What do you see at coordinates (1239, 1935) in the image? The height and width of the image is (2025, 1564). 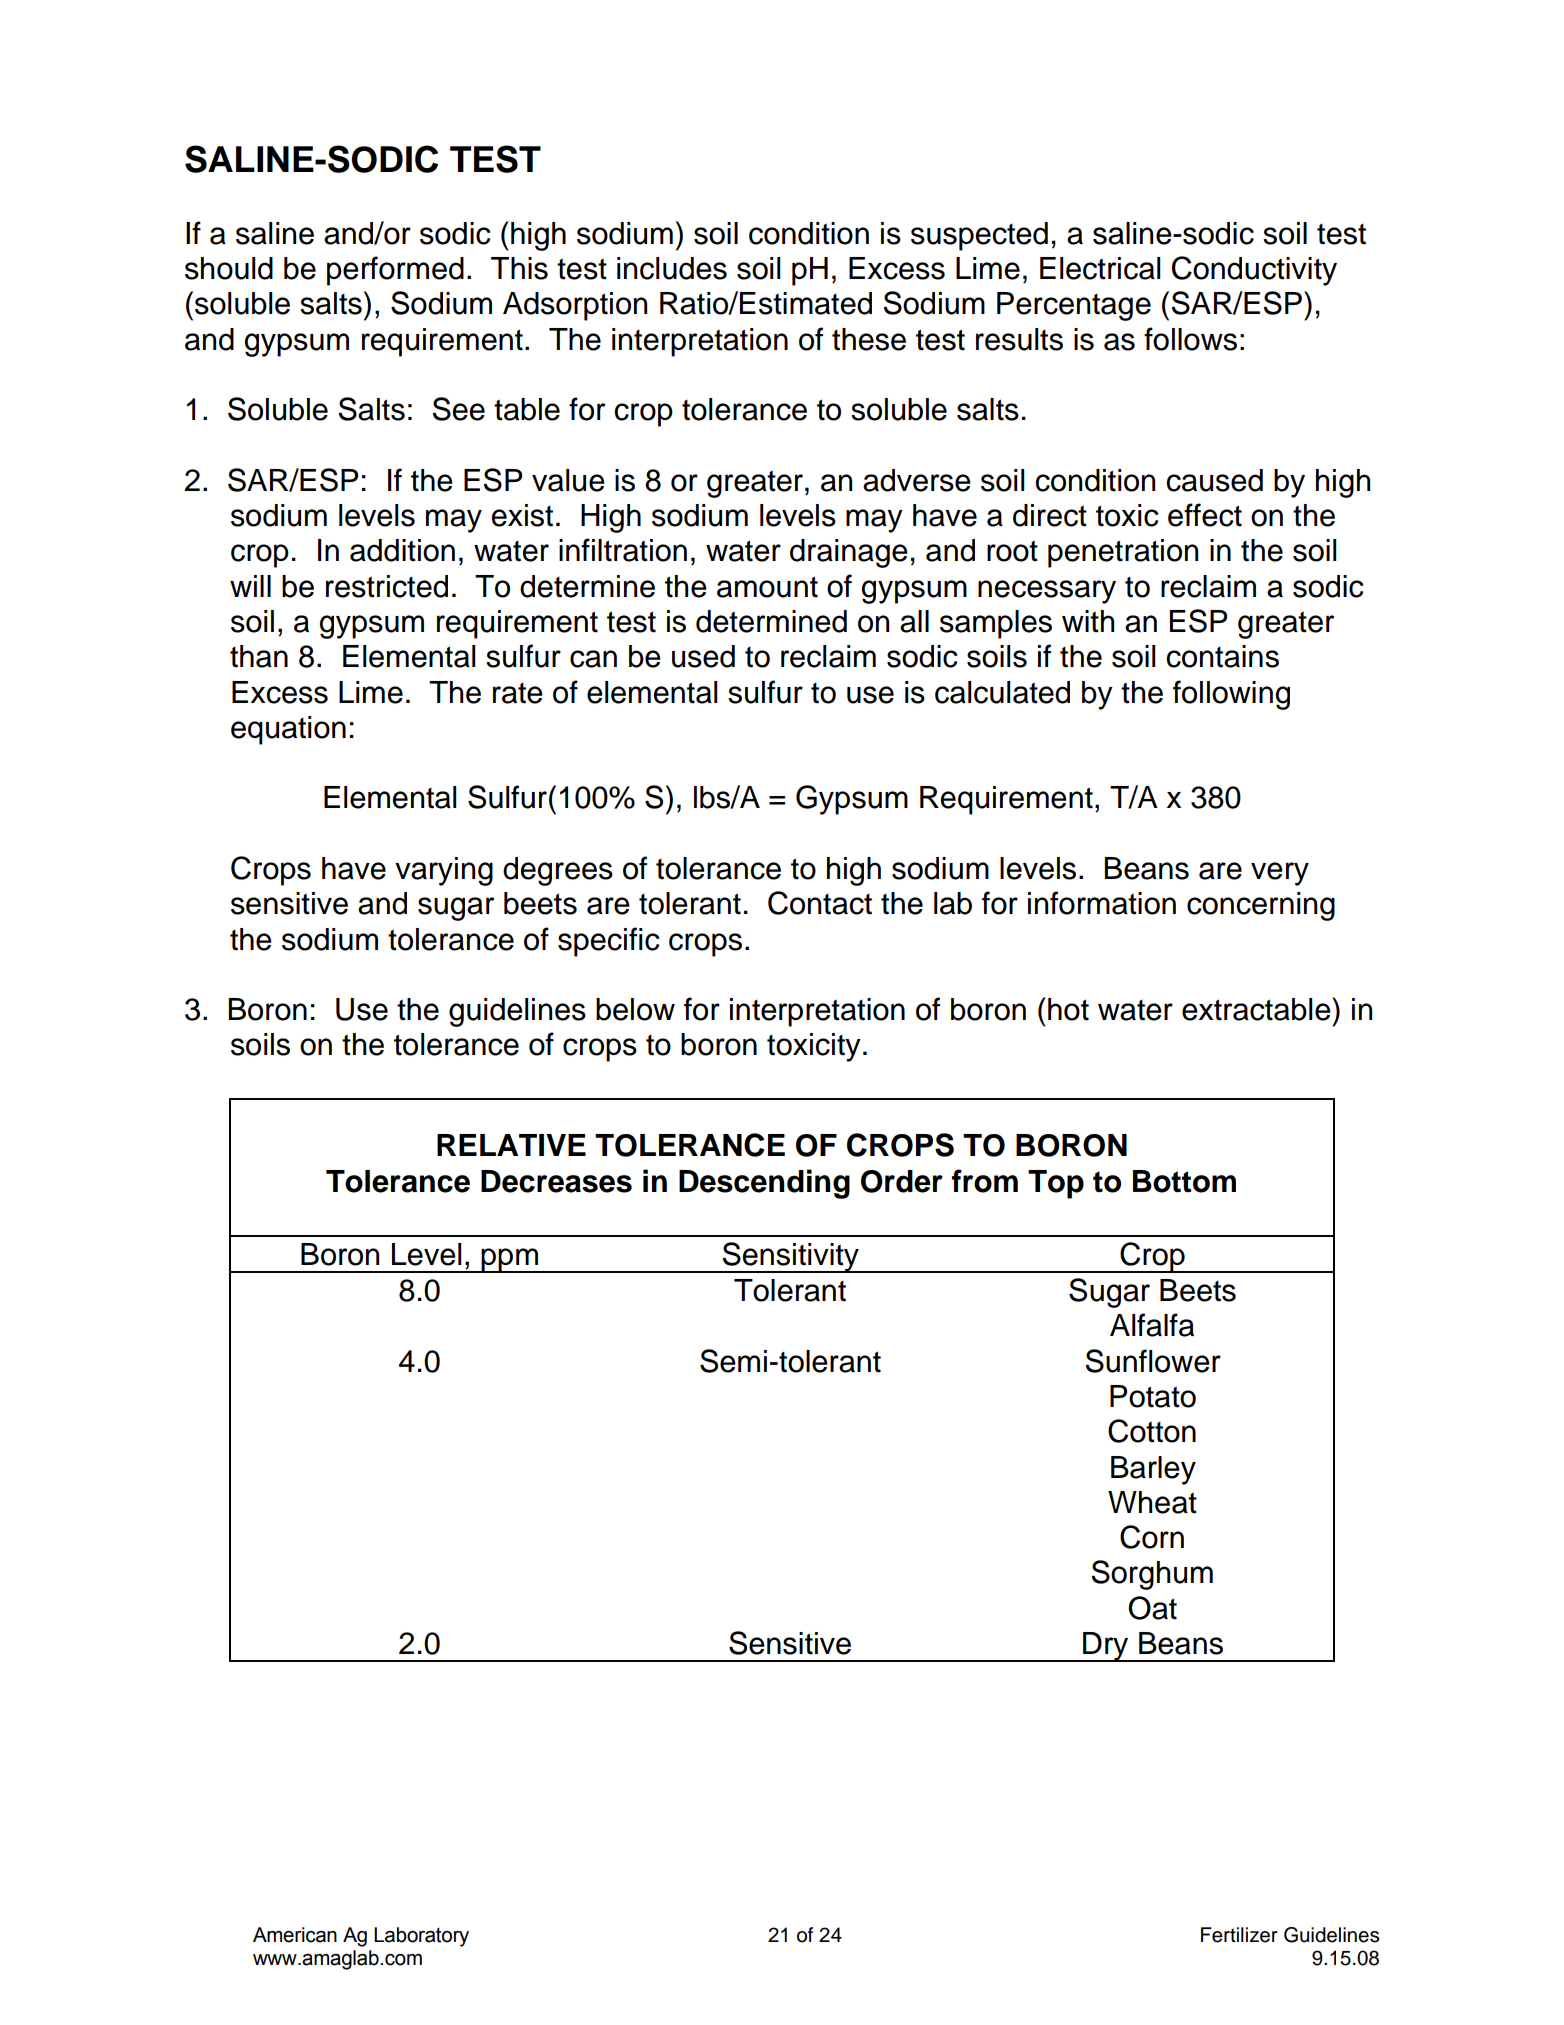 I see `Fertilizer` at bounding box center [1239, 1935].
